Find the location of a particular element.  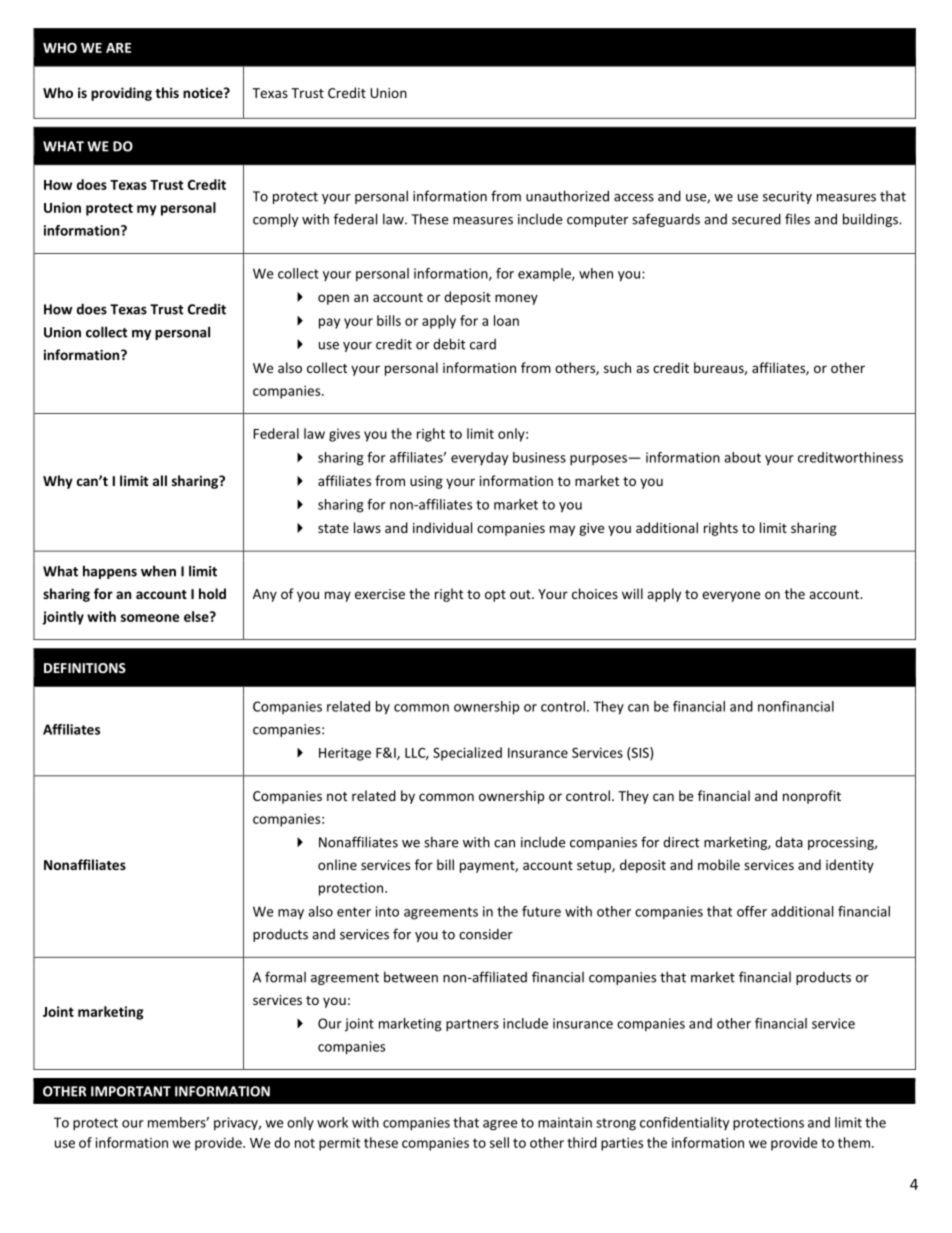

opt is located at coordinates (495, 596).
